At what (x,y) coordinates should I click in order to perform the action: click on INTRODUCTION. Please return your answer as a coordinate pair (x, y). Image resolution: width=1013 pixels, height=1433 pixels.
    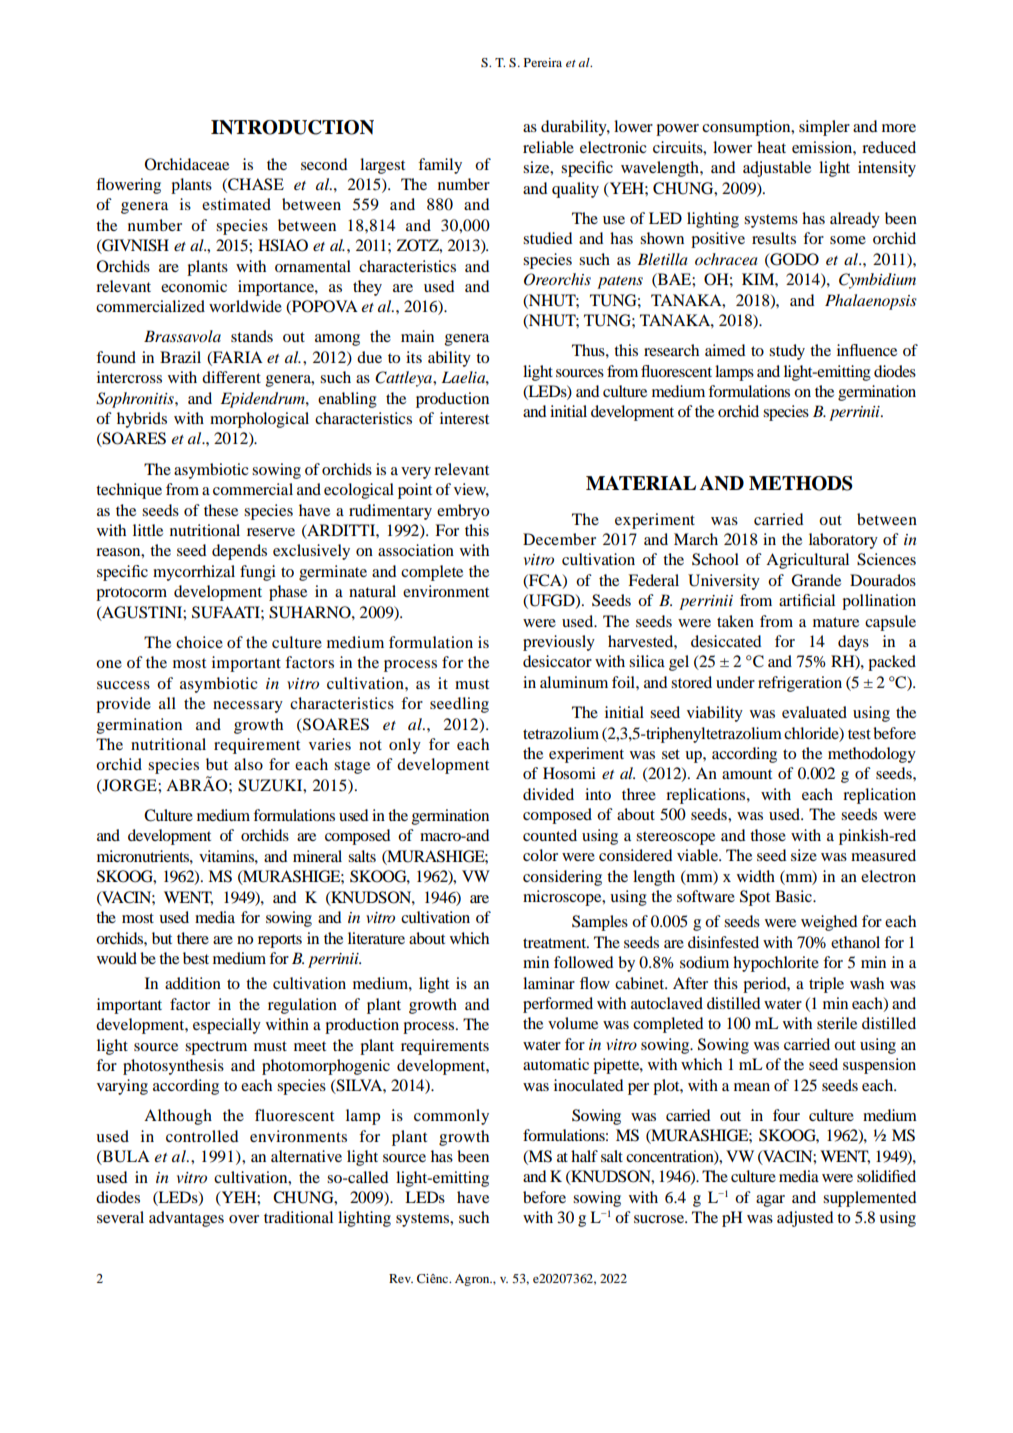
    Looking at the image, I should click on (292, 127).
